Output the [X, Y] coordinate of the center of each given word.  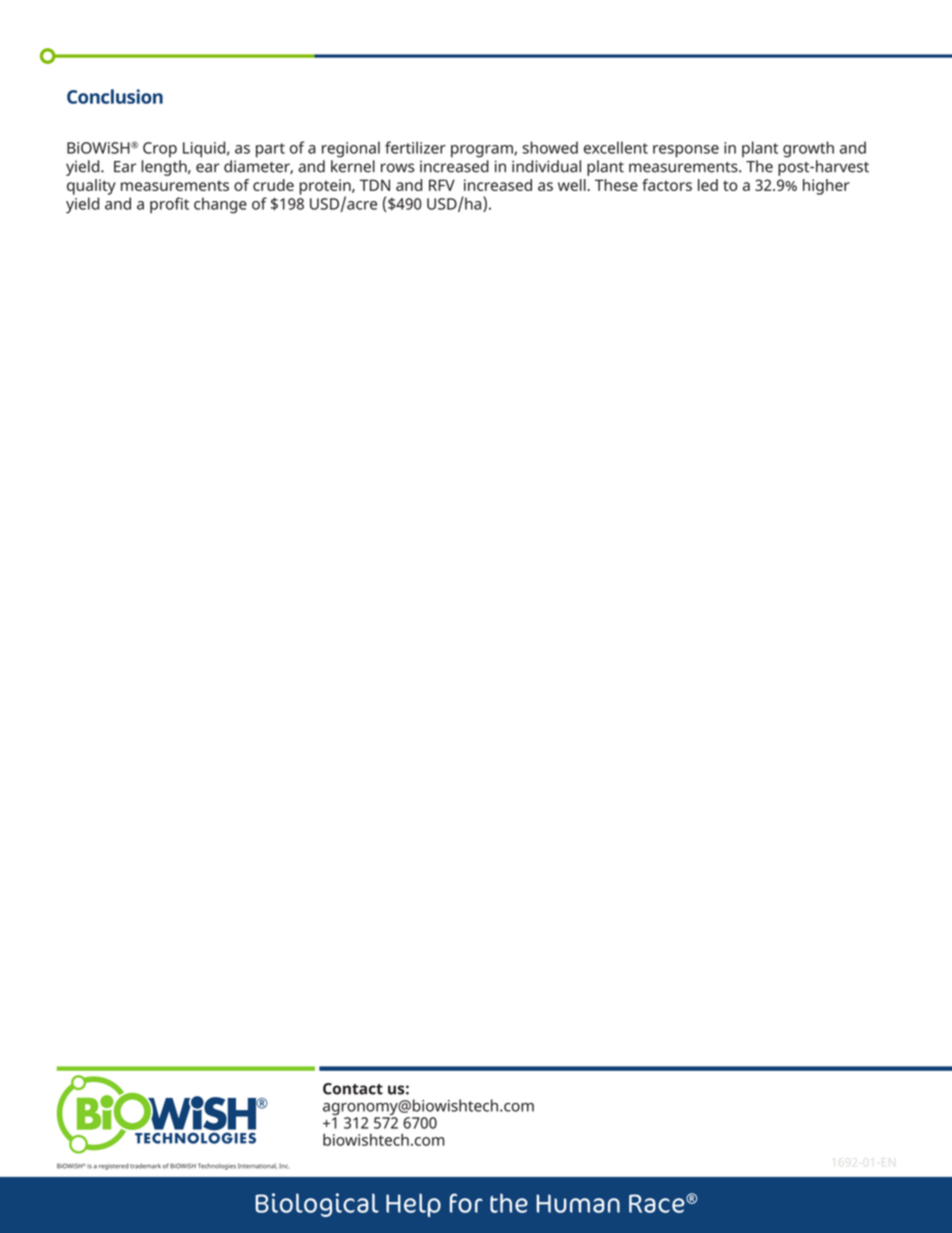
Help [413, 1205]
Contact [353, 1089]
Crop [160, 150]
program [483, 151]
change [220, 205]
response [686, 151]
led [708, 185]
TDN [375, 185]
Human [578, 1203]
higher [826, 187]
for [466, 1203]
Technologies [217, 1166]
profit [169, 205]
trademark [145, 1166]
